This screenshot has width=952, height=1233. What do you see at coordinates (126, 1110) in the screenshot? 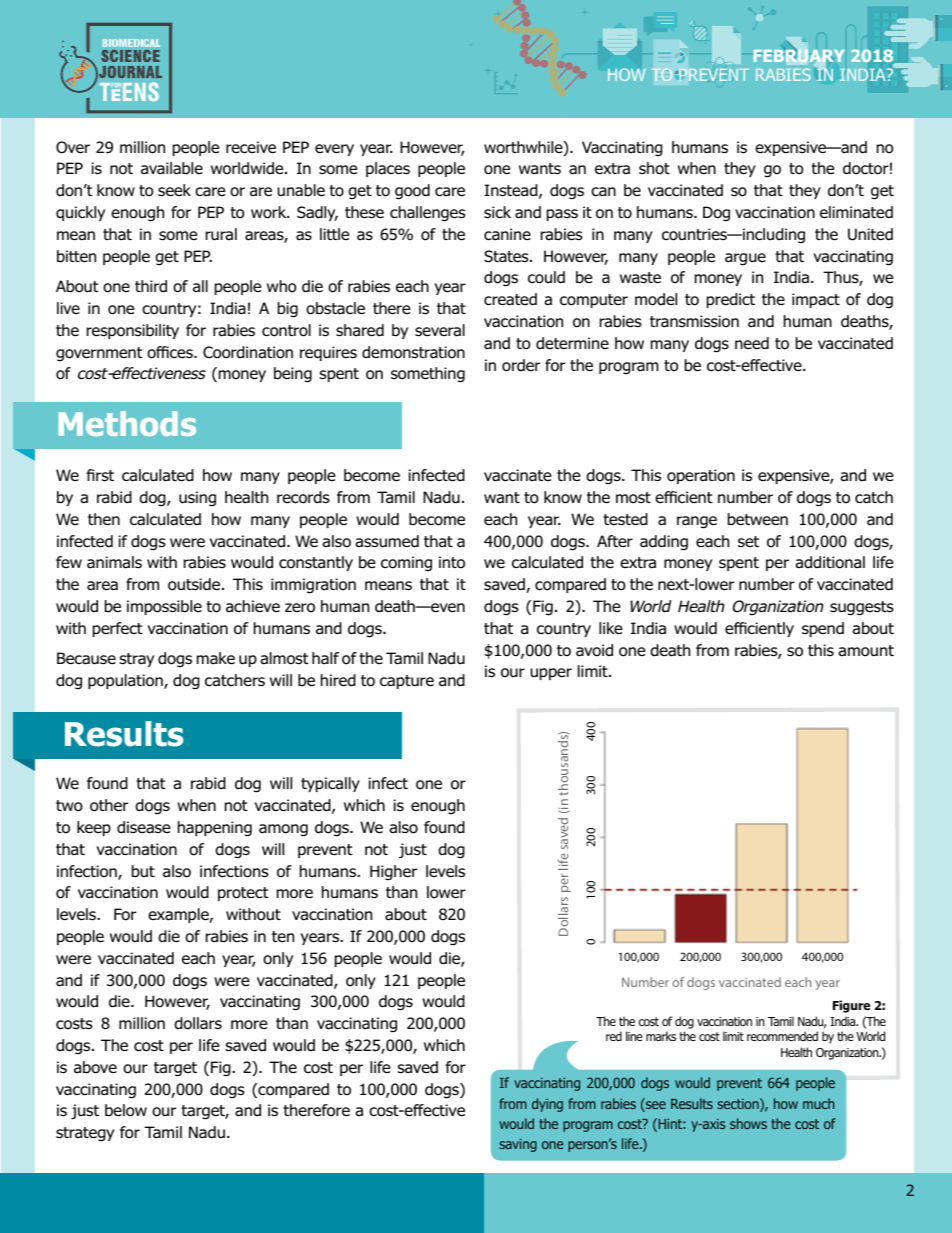
I see `below` at bounding box center [126, 1110].
